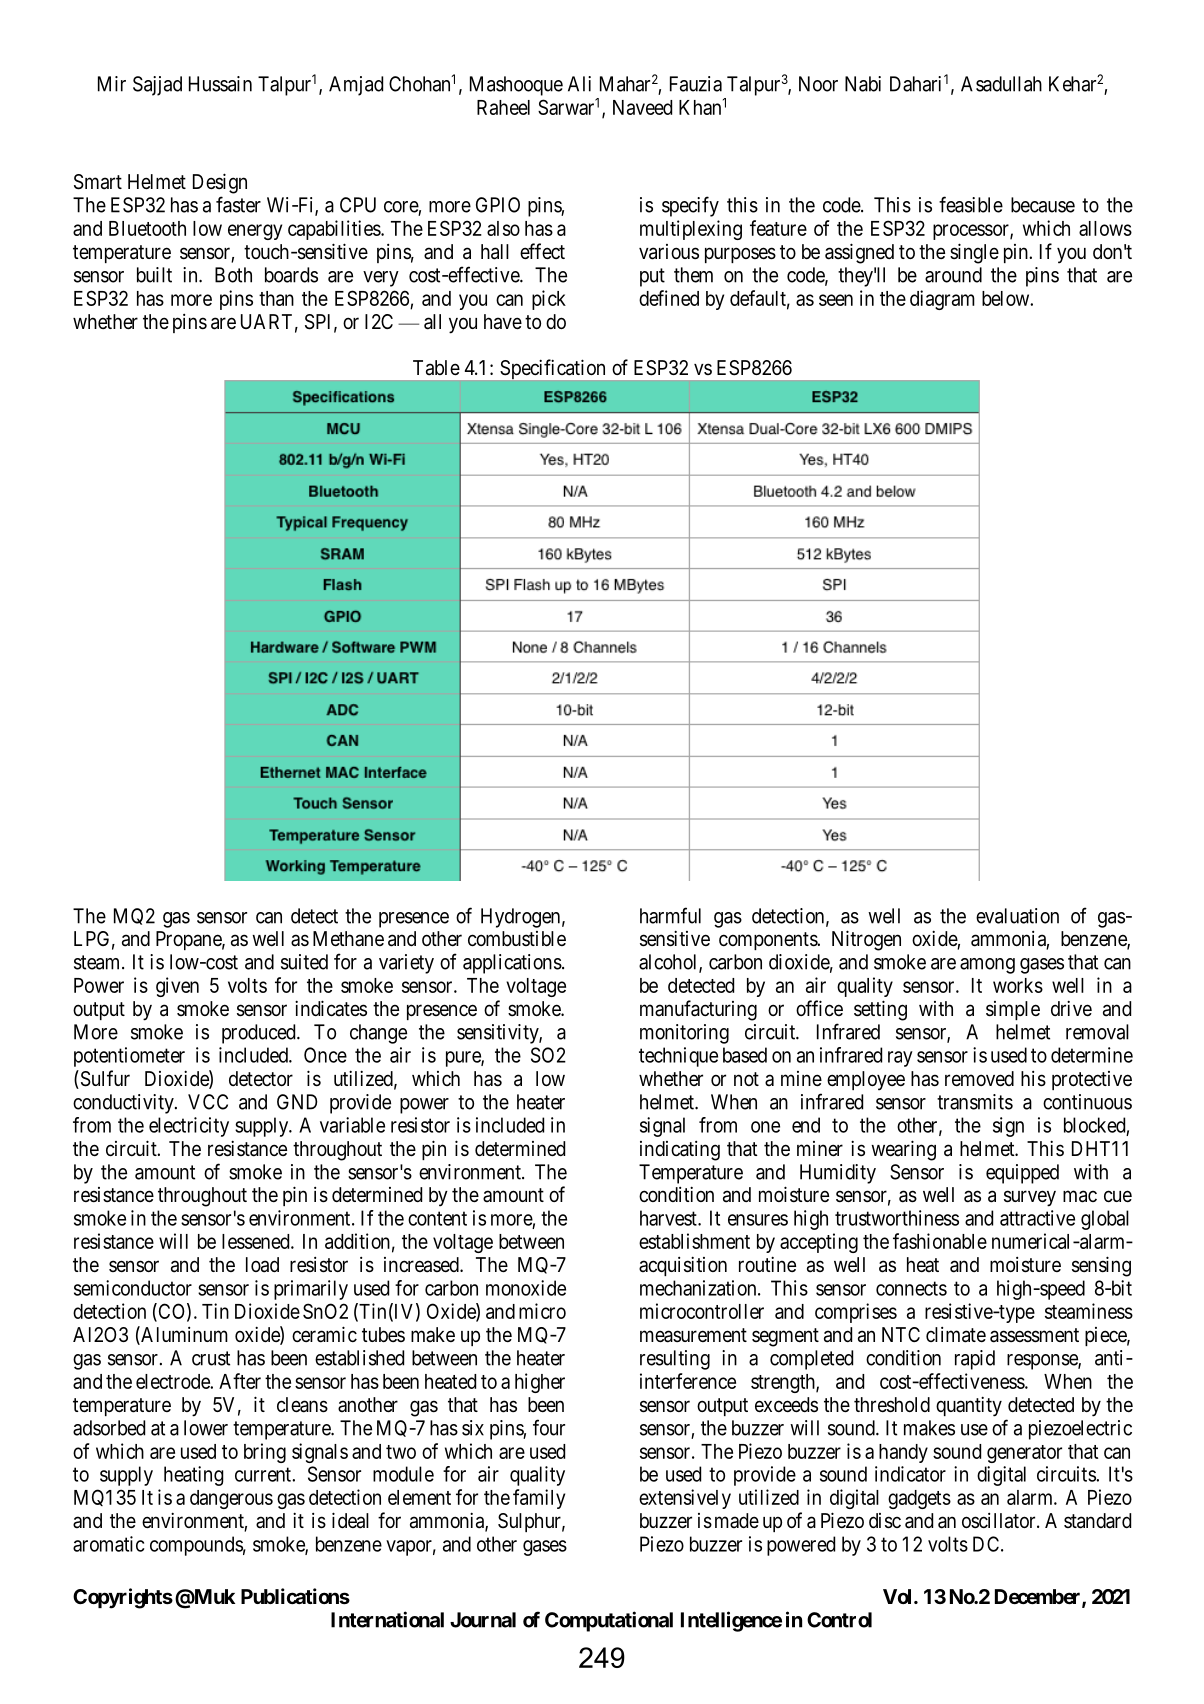 The width and height of the document is (1204, 1704). What do you see at coordinates (553, 369) in the document?
I see `Specification` at bounding box center [553, 369].
